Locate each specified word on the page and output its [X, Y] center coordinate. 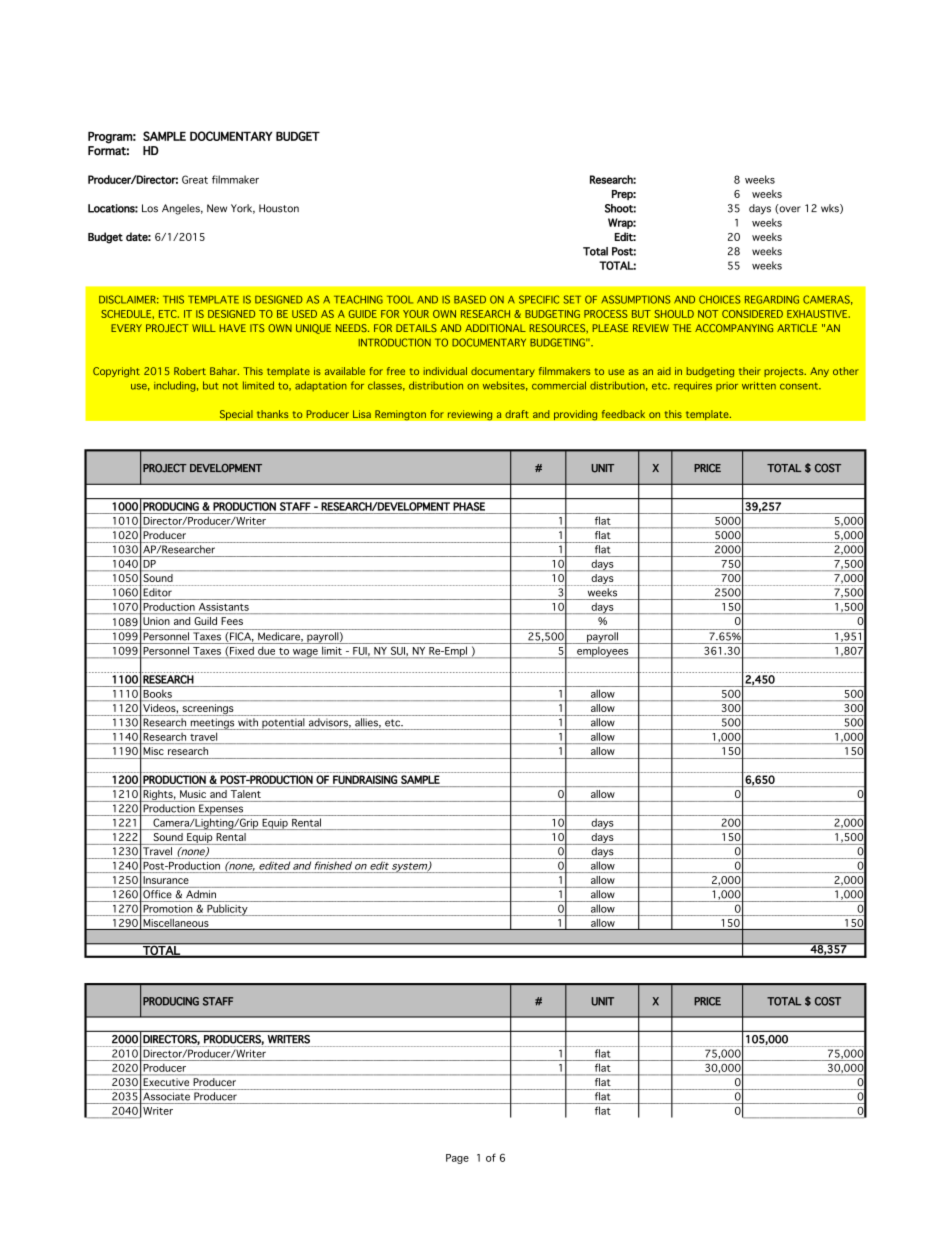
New [217, 208]
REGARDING [772, 299]
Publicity [227, 910]
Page [457, 1159]
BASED [470, 299]
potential [283, 724]
